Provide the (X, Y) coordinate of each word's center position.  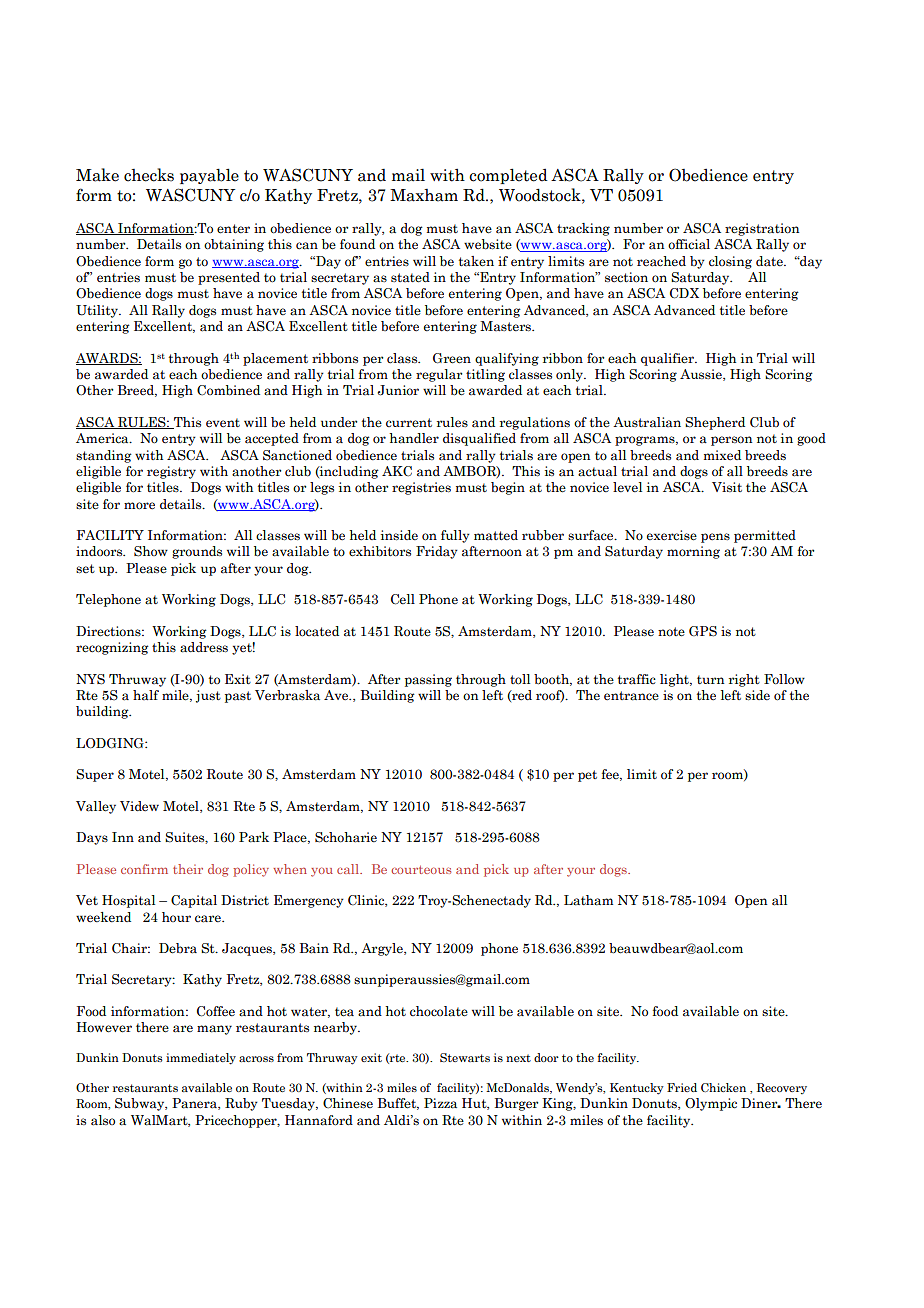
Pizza (440, 1103)
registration (762, 229)
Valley (96, 807)
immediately (201, 1059)
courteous (421, 869)
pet (587, 776)
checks (149, 175)
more (139, 506)
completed (508, 176)
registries (421, 488)
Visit (727, 487)
